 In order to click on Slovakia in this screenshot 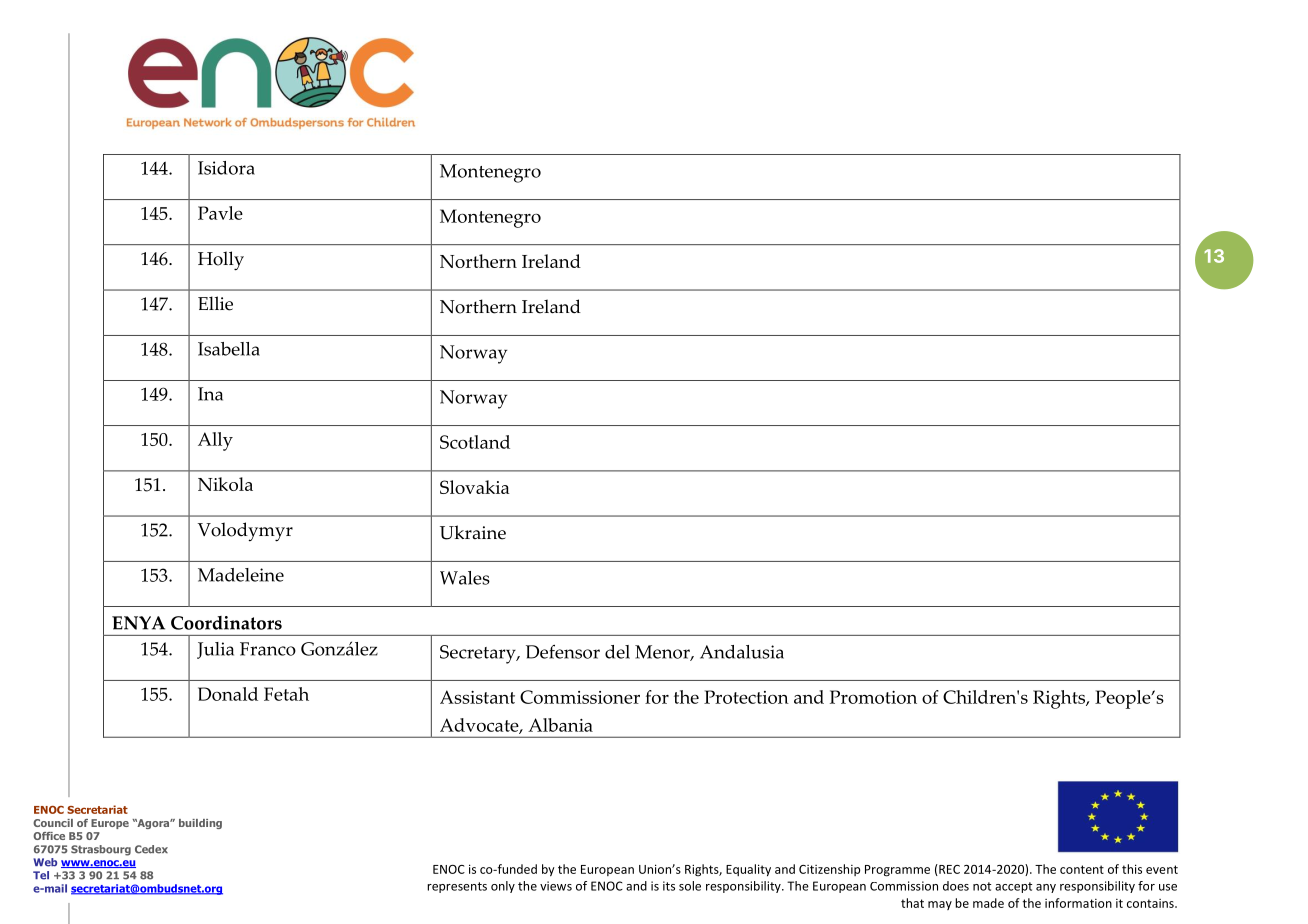, I will do `click(474, 487)`.
